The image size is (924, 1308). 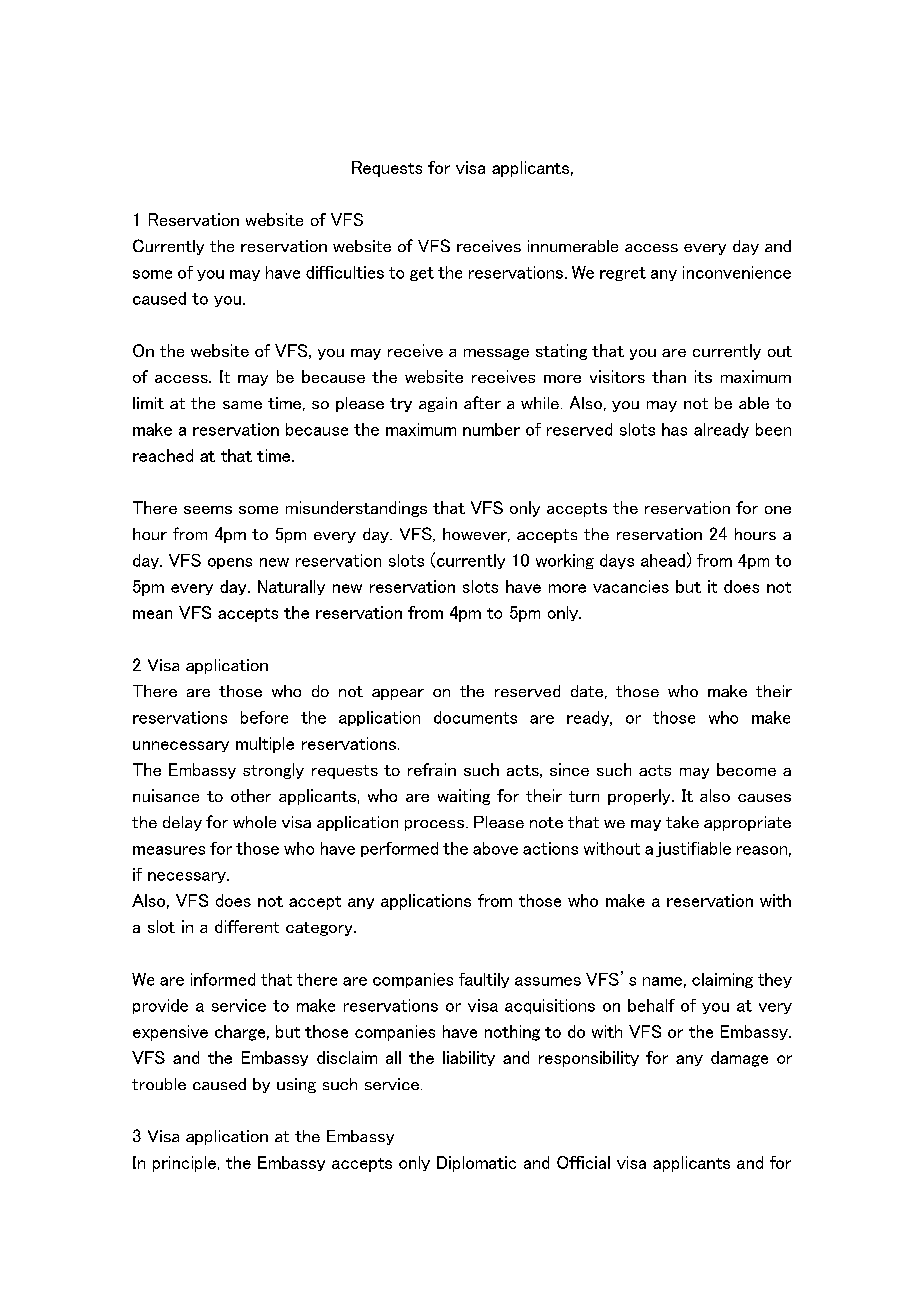 I want to click on different, so click(x=247, y=926).
